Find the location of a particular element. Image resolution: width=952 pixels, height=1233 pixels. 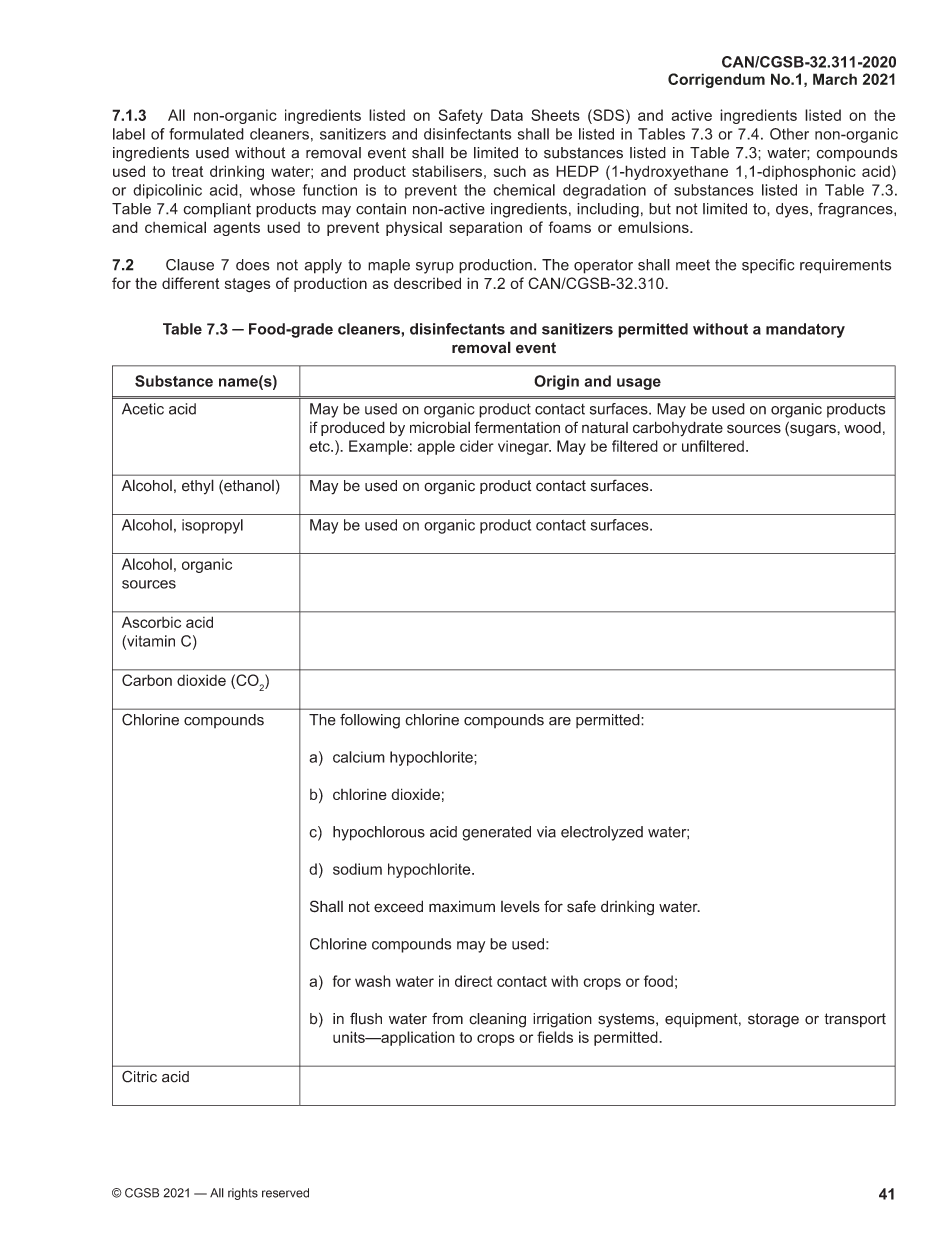

described is located at coordinates (427, 283).
